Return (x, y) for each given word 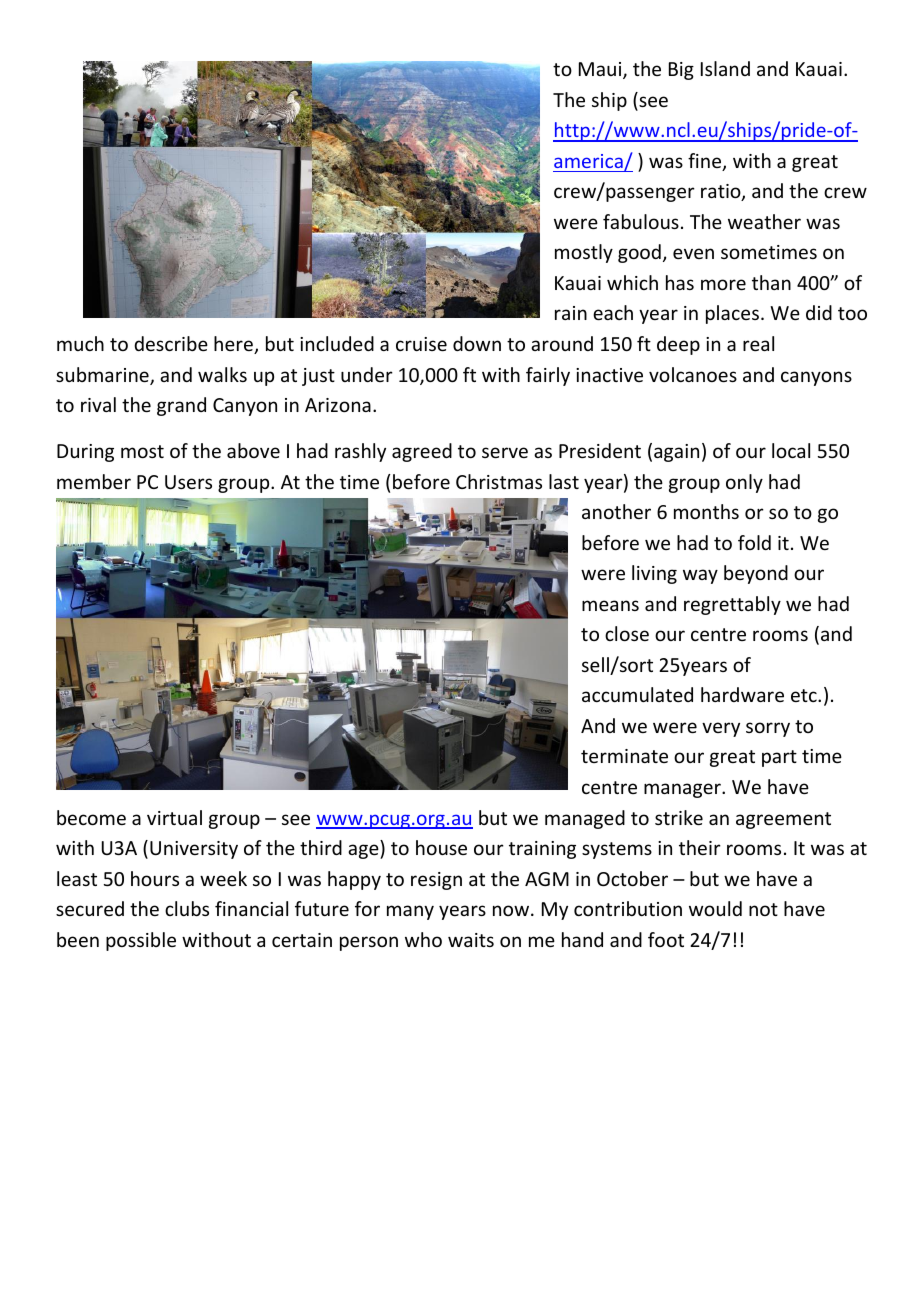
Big (681, 71)
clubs (187, 908)
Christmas (499, 481)
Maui (601, 70)
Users (188, 482)
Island (725, 68)
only (744, 483)
